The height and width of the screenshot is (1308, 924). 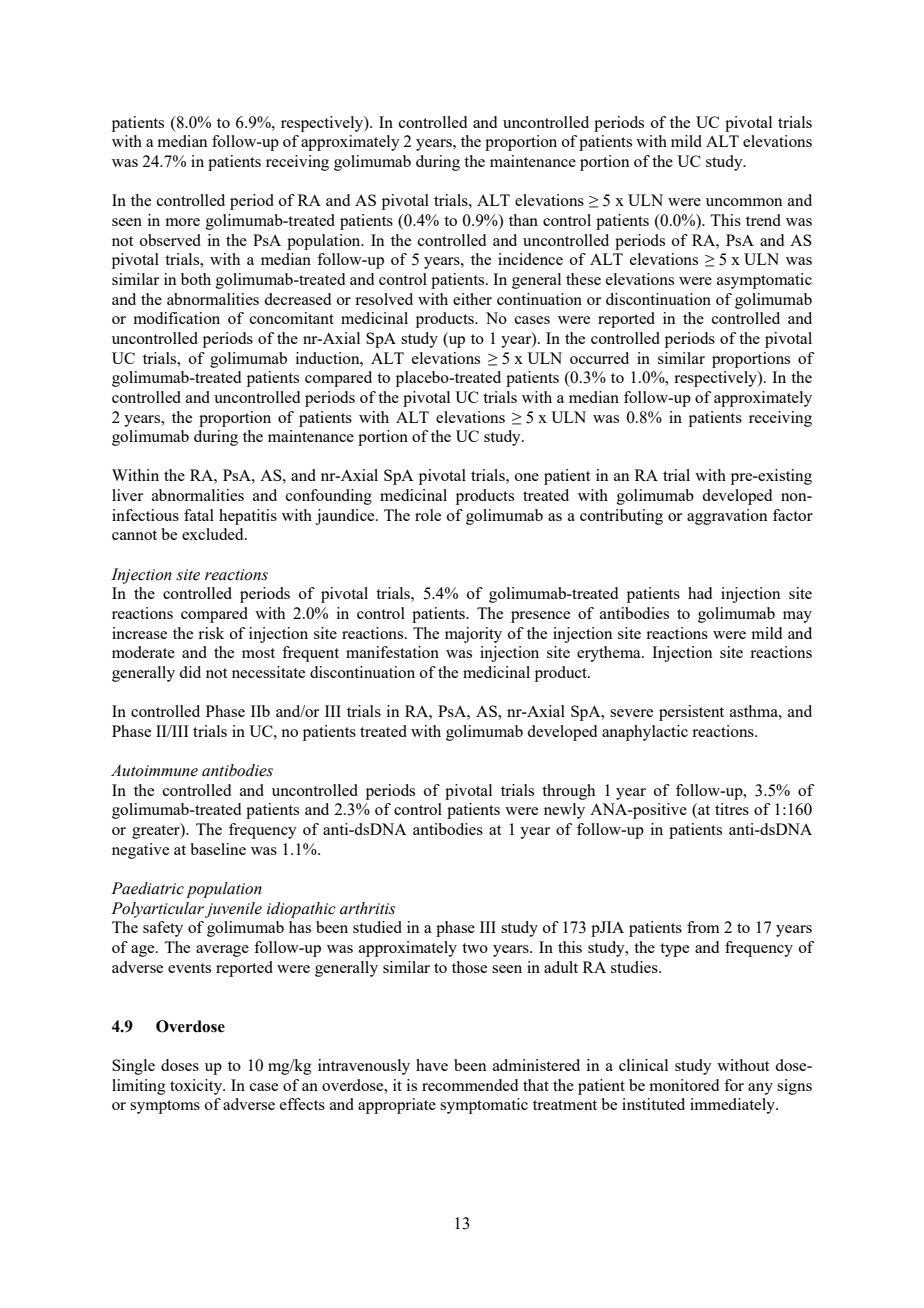 I want to click on more, so click(x=182, y=222).
